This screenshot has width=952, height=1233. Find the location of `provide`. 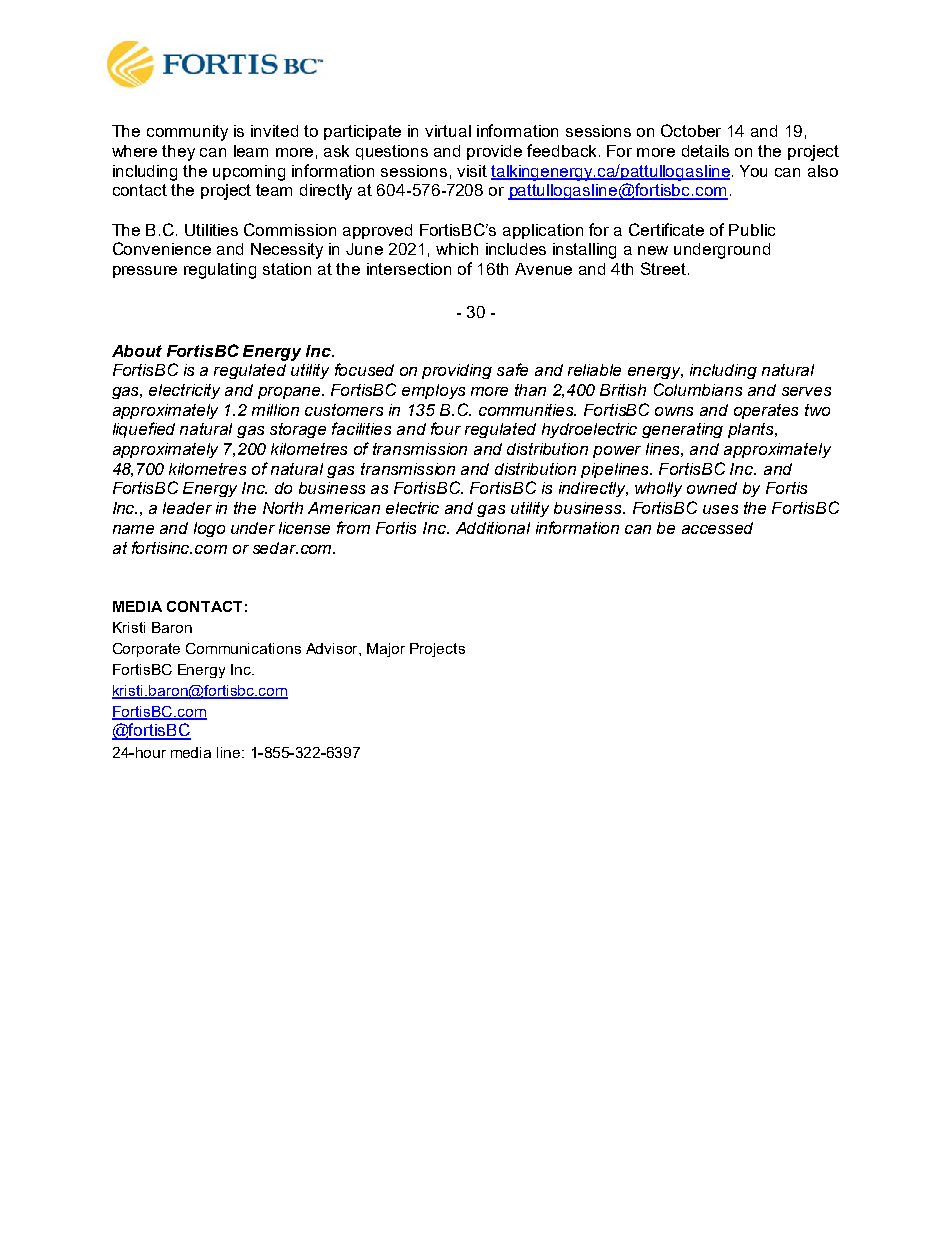

provide is located at coordinates (494, 152).
